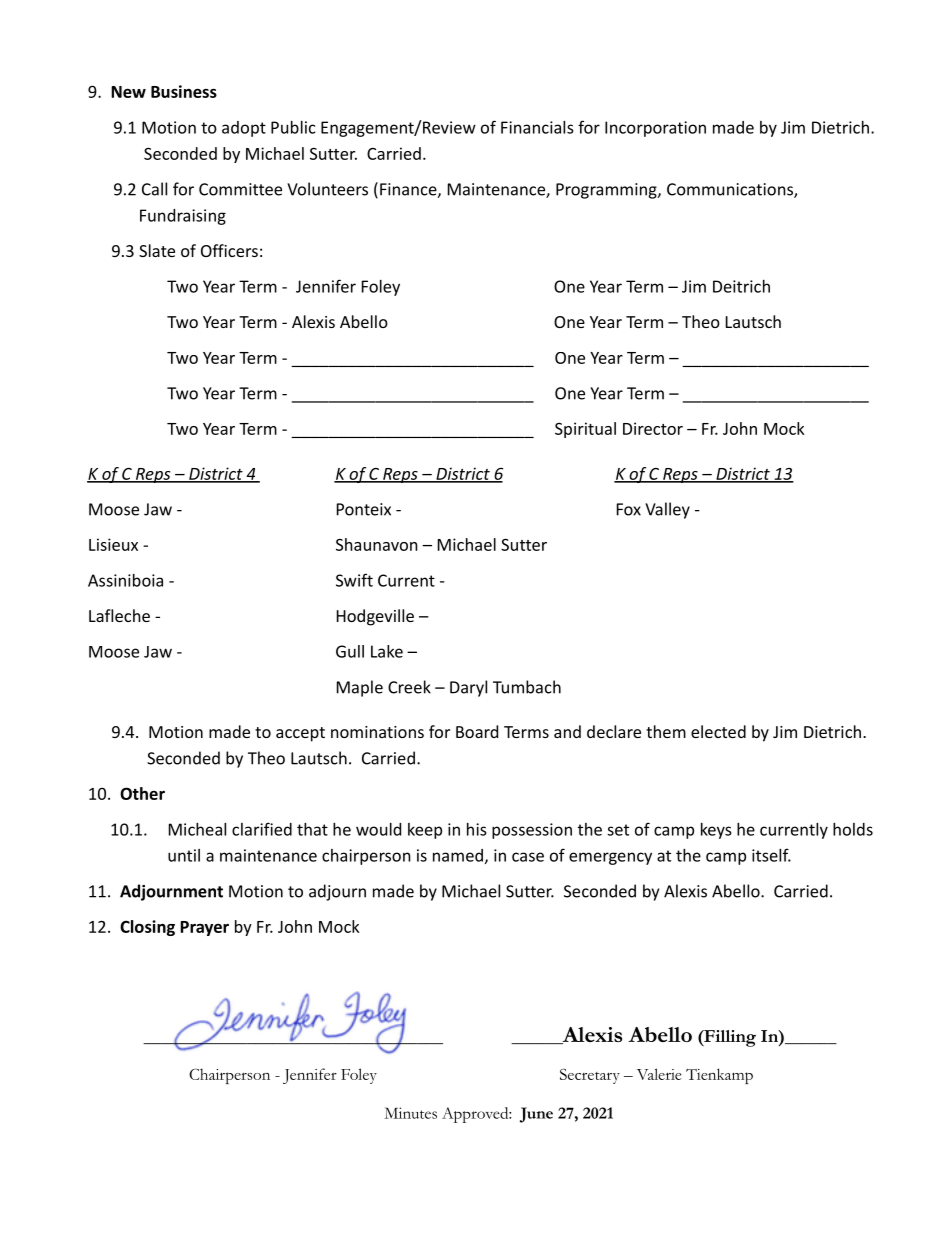 The image size is (952, 1233). Describe the element at coordinates (410, 1113) in the screenshot. I see `Minutes` at that location.
